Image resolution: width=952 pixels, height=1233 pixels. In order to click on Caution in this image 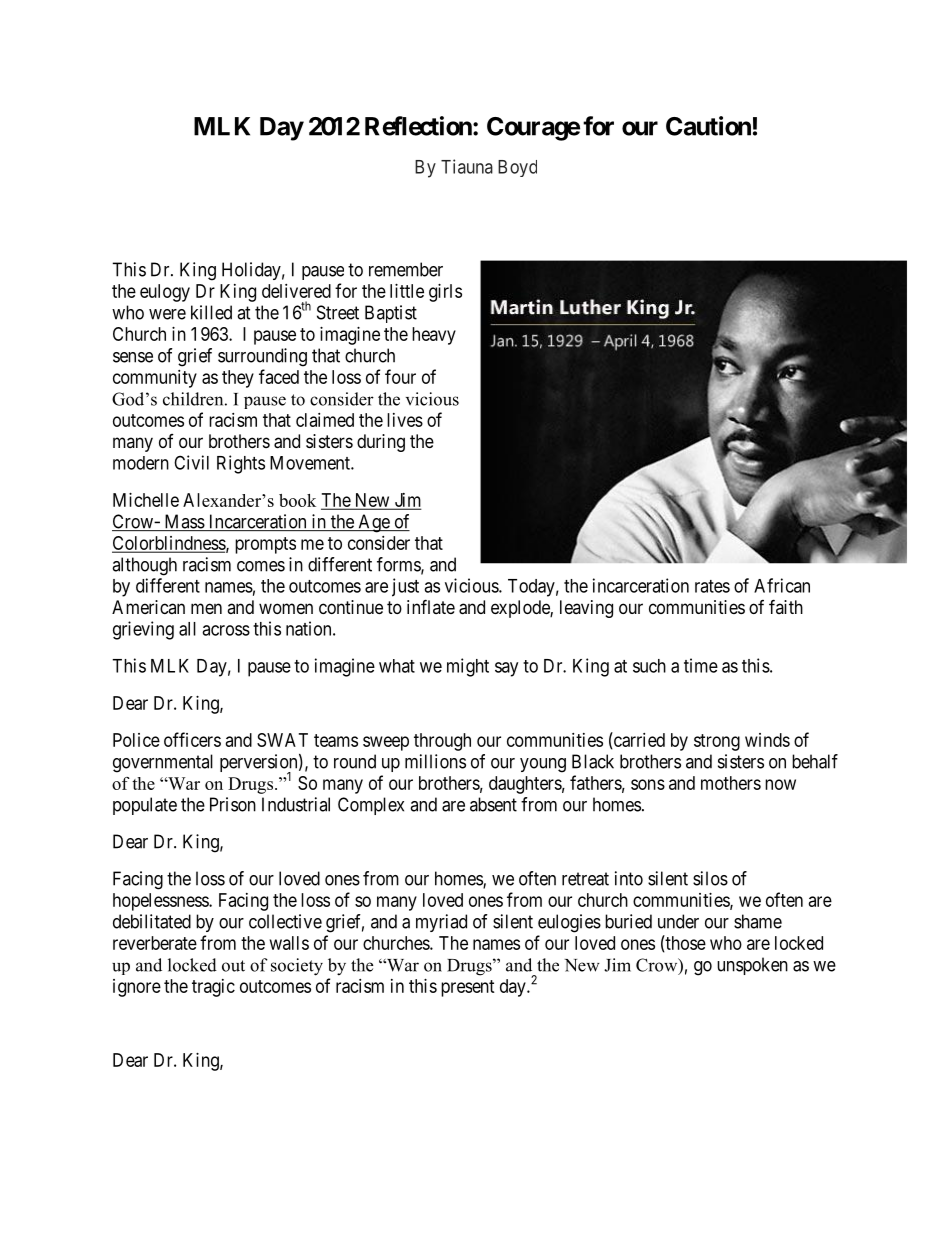, I will do `click(708, 126)`.
